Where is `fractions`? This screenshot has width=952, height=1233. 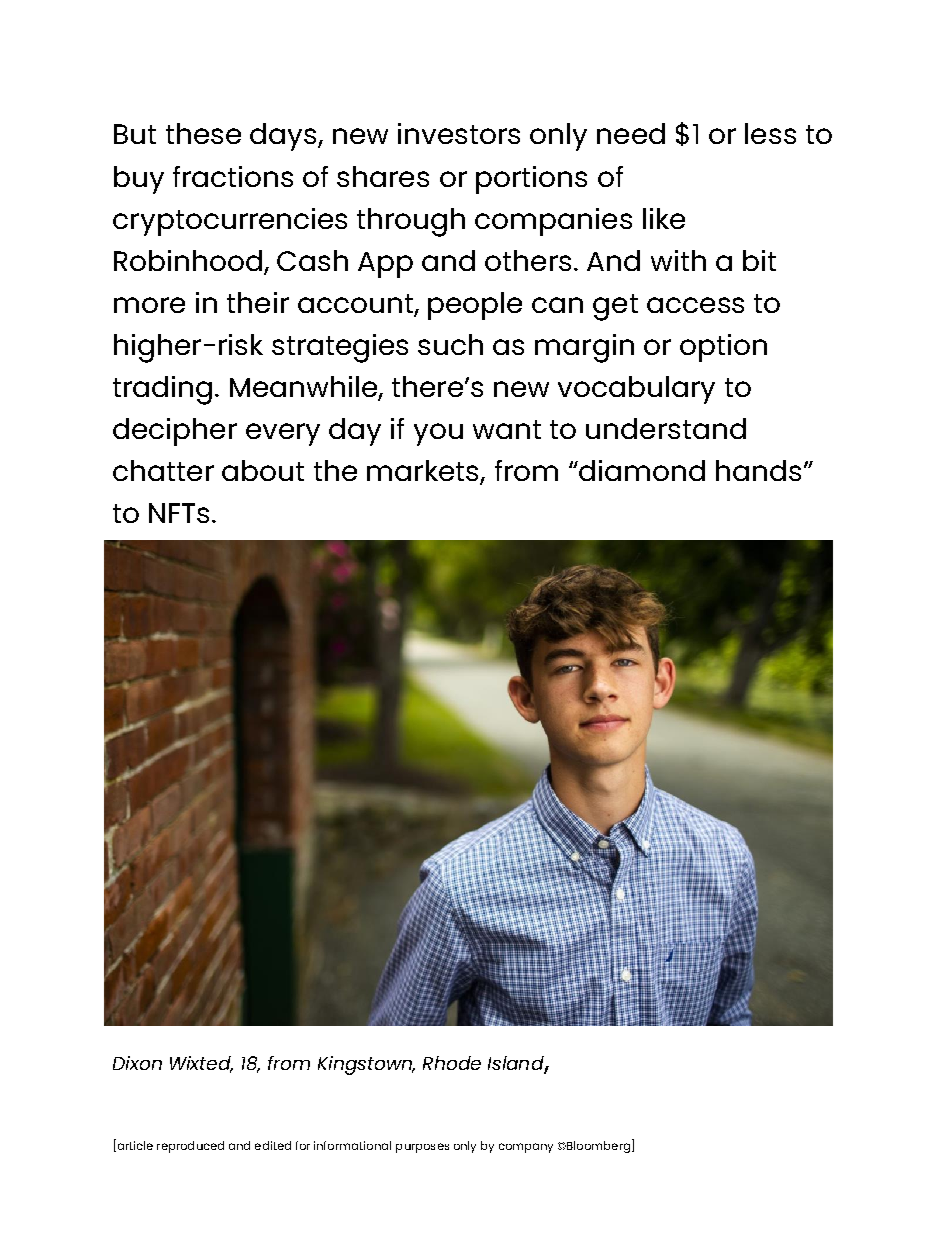
fractions is located at coordinates (233, 176).
